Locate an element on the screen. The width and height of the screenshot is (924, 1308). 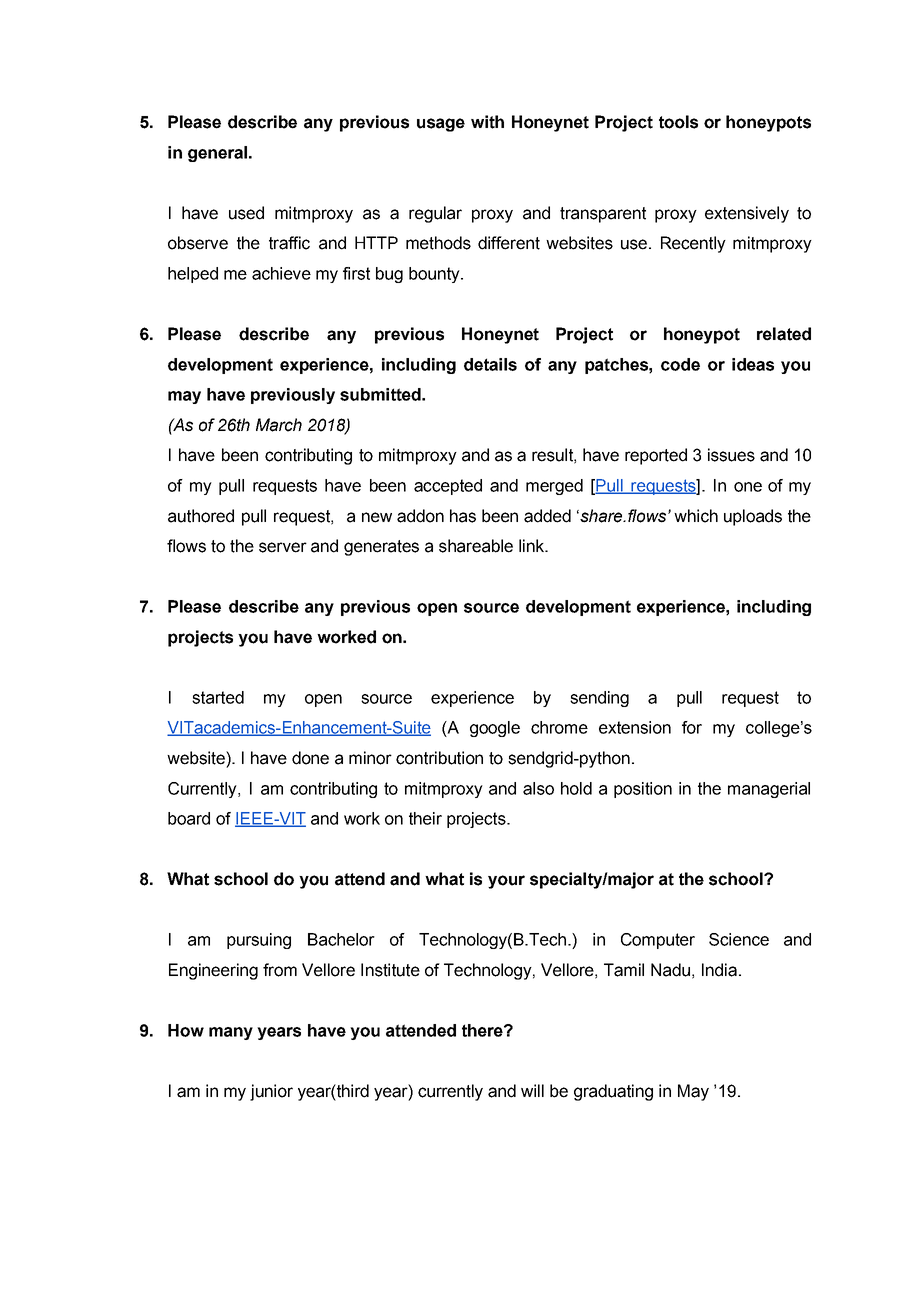
your is located at coordinates (506, 882).
